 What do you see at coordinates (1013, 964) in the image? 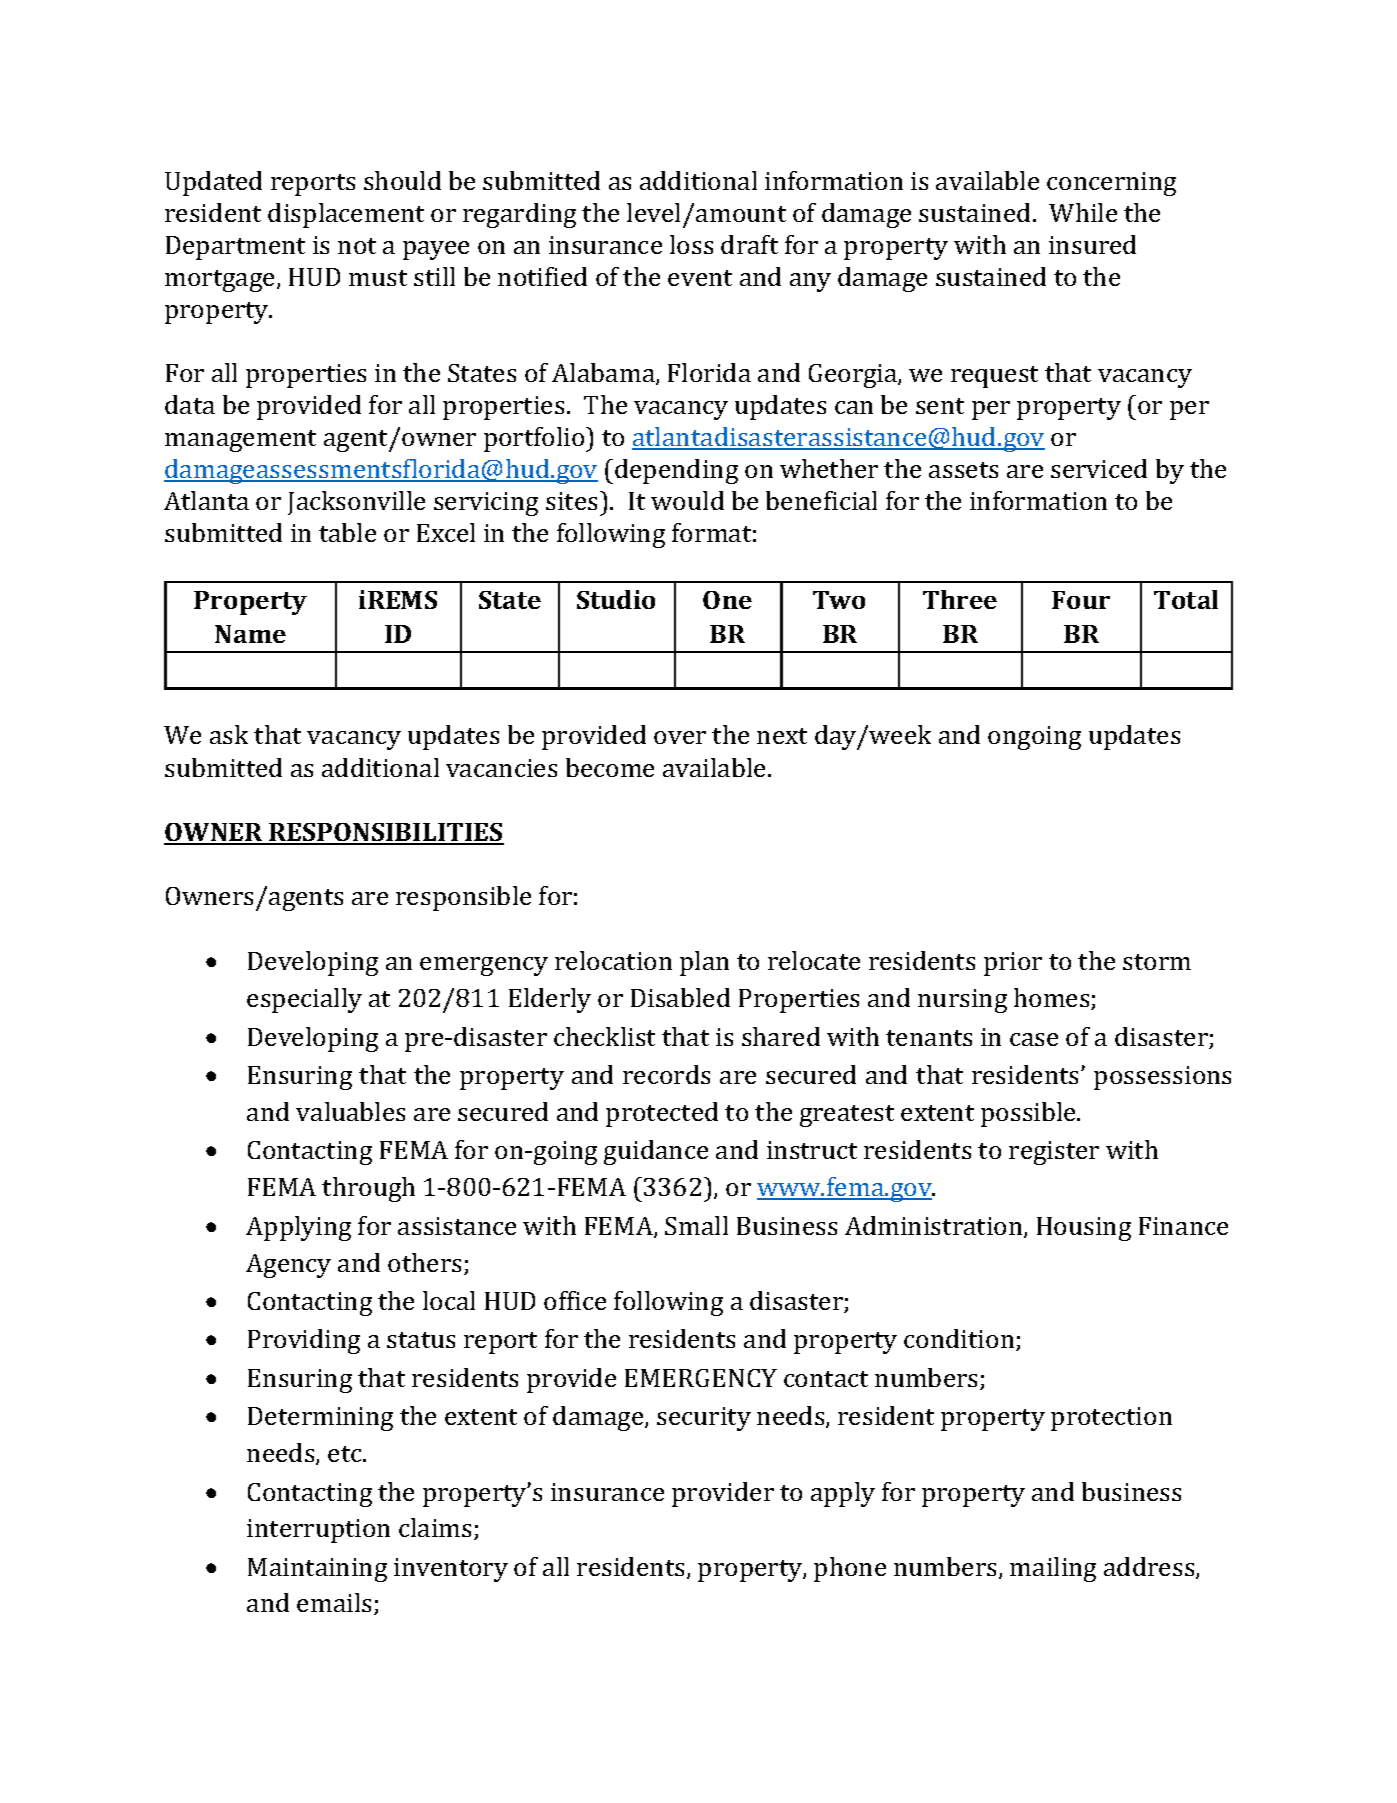
I see `prior` at bounding box center [1013, 964].
